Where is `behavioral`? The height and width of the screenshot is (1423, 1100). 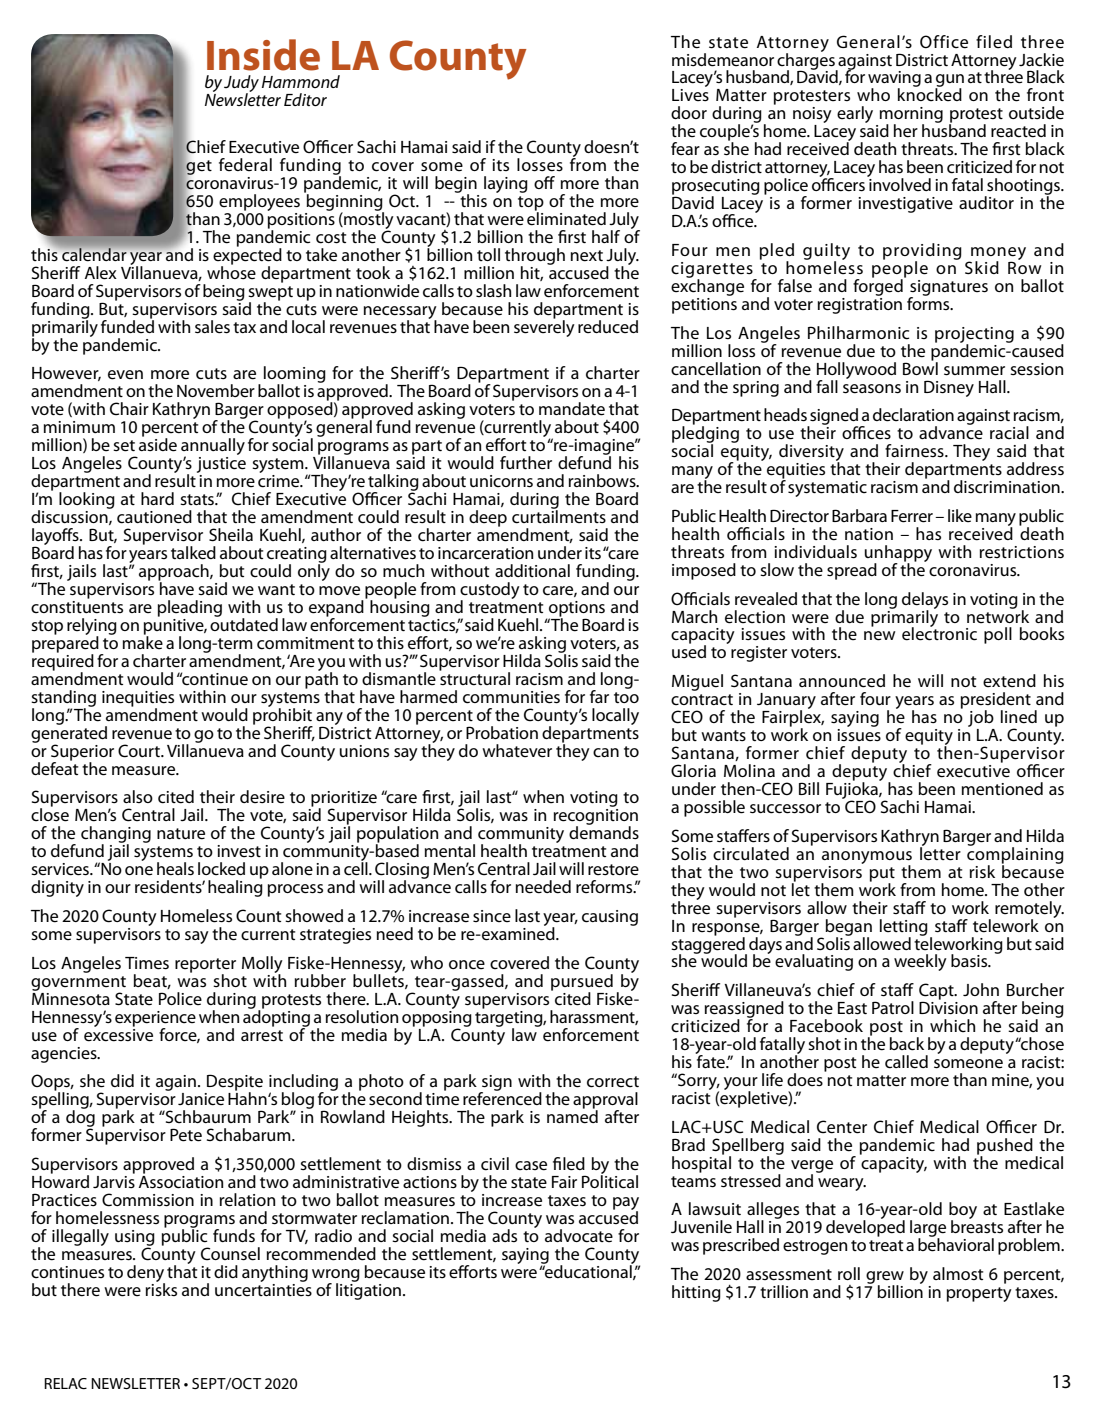
behavioral is located at coordinates (956, 1244).
